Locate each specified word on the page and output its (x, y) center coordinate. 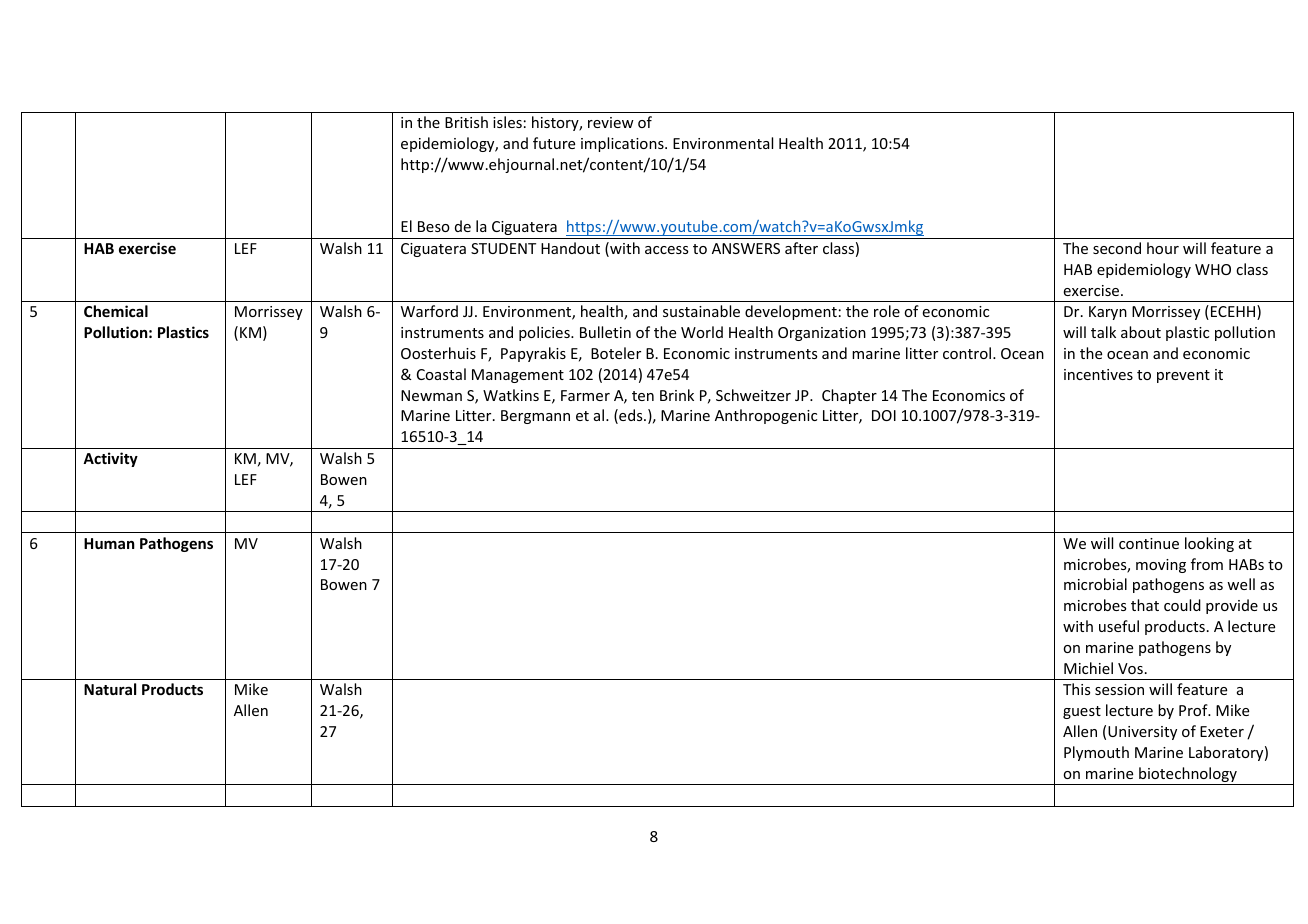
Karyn (1108, 313)
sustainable (701, 311)
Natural (110, 689)
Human (109, 543)
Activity (110, 459)
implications (623, 144)
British (466, 122)
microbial (1095, 584)
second (1117, 248)
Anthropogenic (766, 416)
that (1145, 605)
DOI (884, 415)
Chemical (116, 311)
